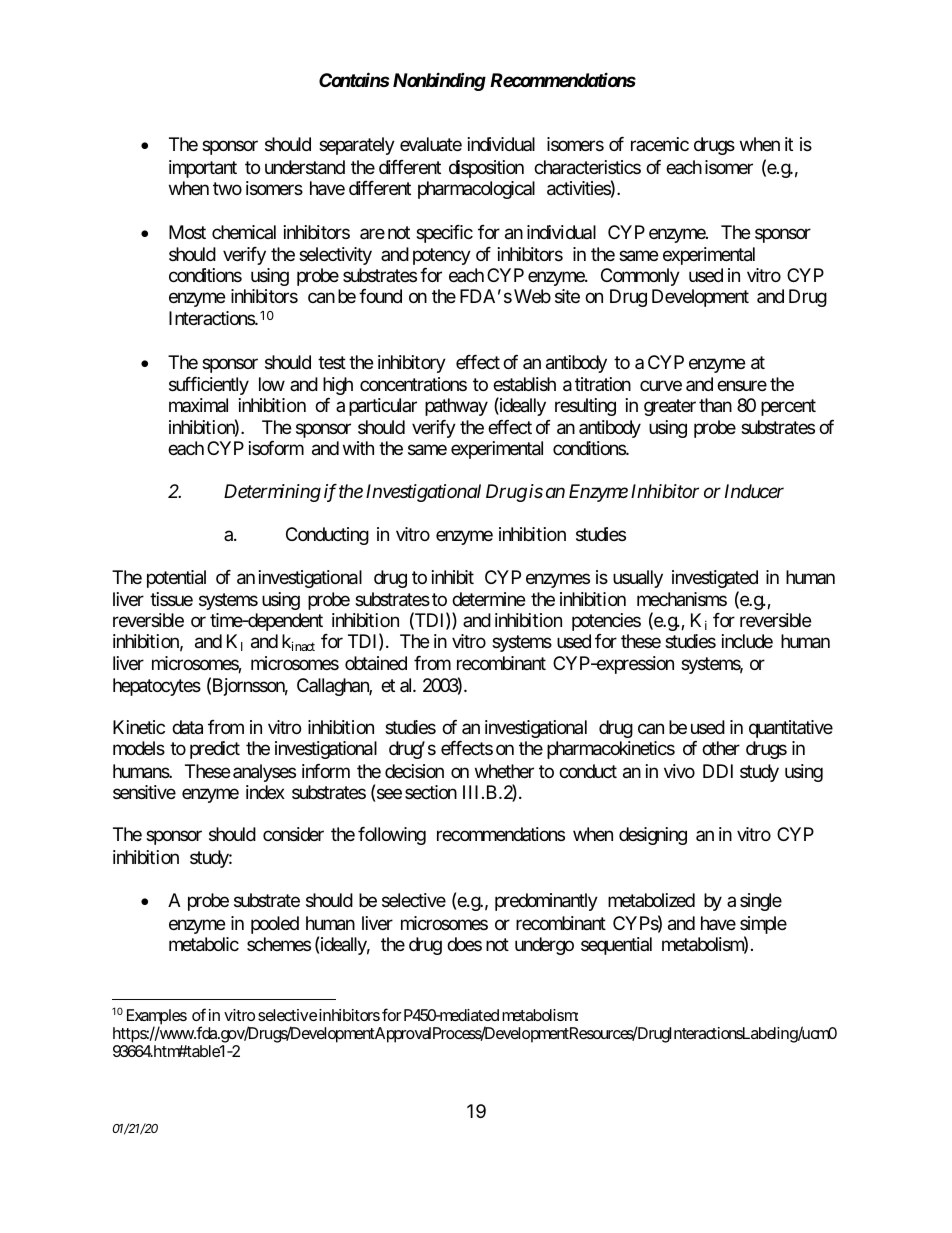 The image size is (952, 1233). Describe the element at coordinates (504, 771) in the page. I see `whether` at that location.
